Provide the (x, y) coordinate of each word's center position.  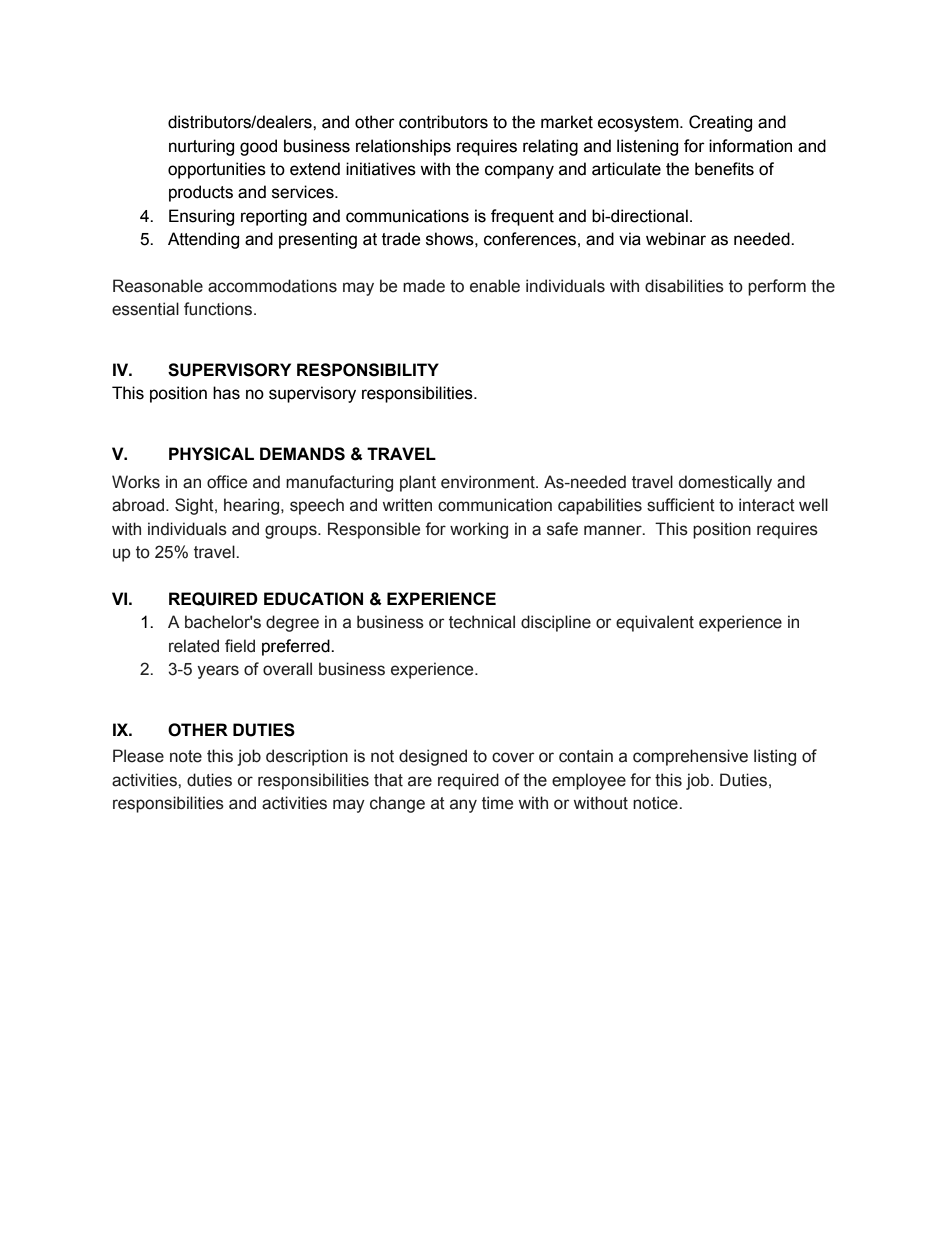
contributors (443, 122)
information (750, 146)
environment (489, 482)
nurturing (201, 147)
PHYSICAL (211, 454)
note (186, 756)
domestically (725, 483)
